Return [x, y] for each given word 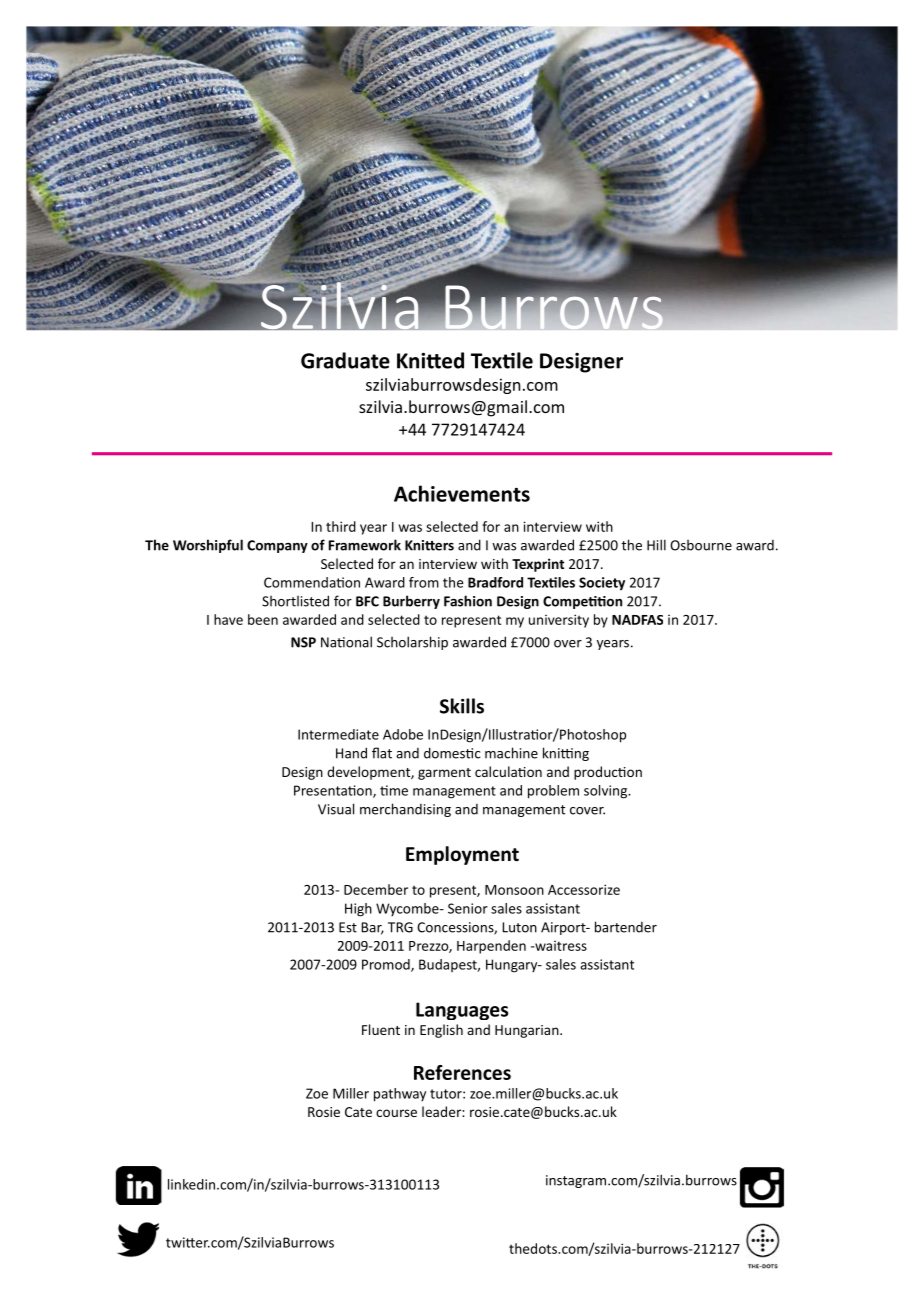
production [608, 773]
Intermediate [338, 734]
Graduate [345, 360]
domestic [452, 753]
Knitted [430, 360]
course [396, 1113]
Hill [656, 545]
